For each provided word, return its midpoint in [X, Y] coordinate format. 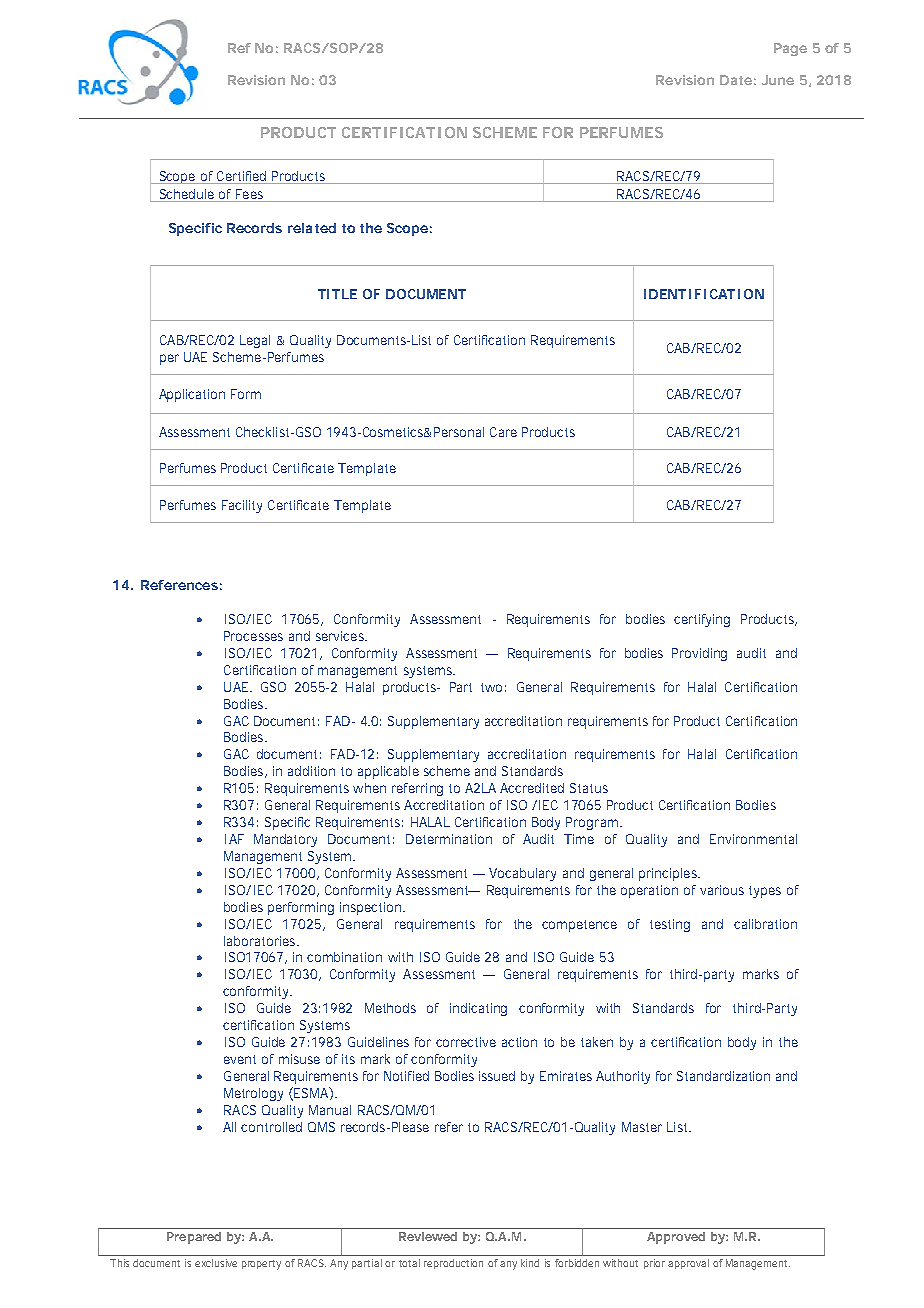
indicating [478, 1009]
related [312, 228]
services [341, 636]
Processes [253, 636]
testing [670, 925]
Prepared [194, 1238]
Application [192, 395]
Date [736, 80]
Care [503, 432]
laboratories [261, 941]
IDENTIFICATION [704, 294]
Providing [699, 654]
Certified [241, 176]
